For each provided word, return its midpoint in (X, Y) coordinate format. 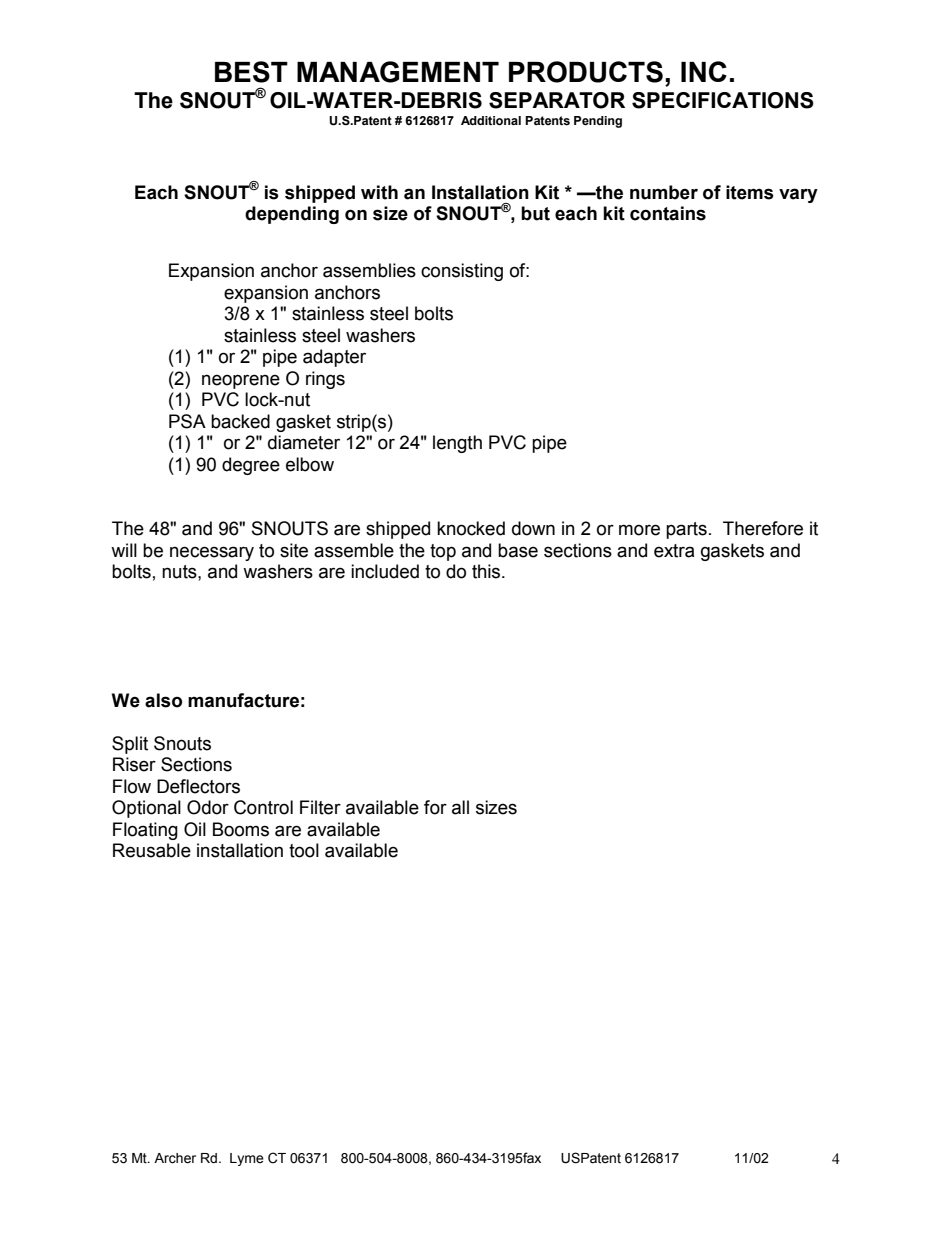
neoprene (241, 381)
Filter (320, 807)
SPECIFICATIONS (723, 100)
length (457, 444)
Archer (175, 1158)
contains (668, 213)
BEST (251, 72)
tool (304, 850)
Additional (491, 120)
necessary (212, 553)
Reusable (152, 850)
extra (674, 551)
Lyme (247, 1159)
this (487, 571)
